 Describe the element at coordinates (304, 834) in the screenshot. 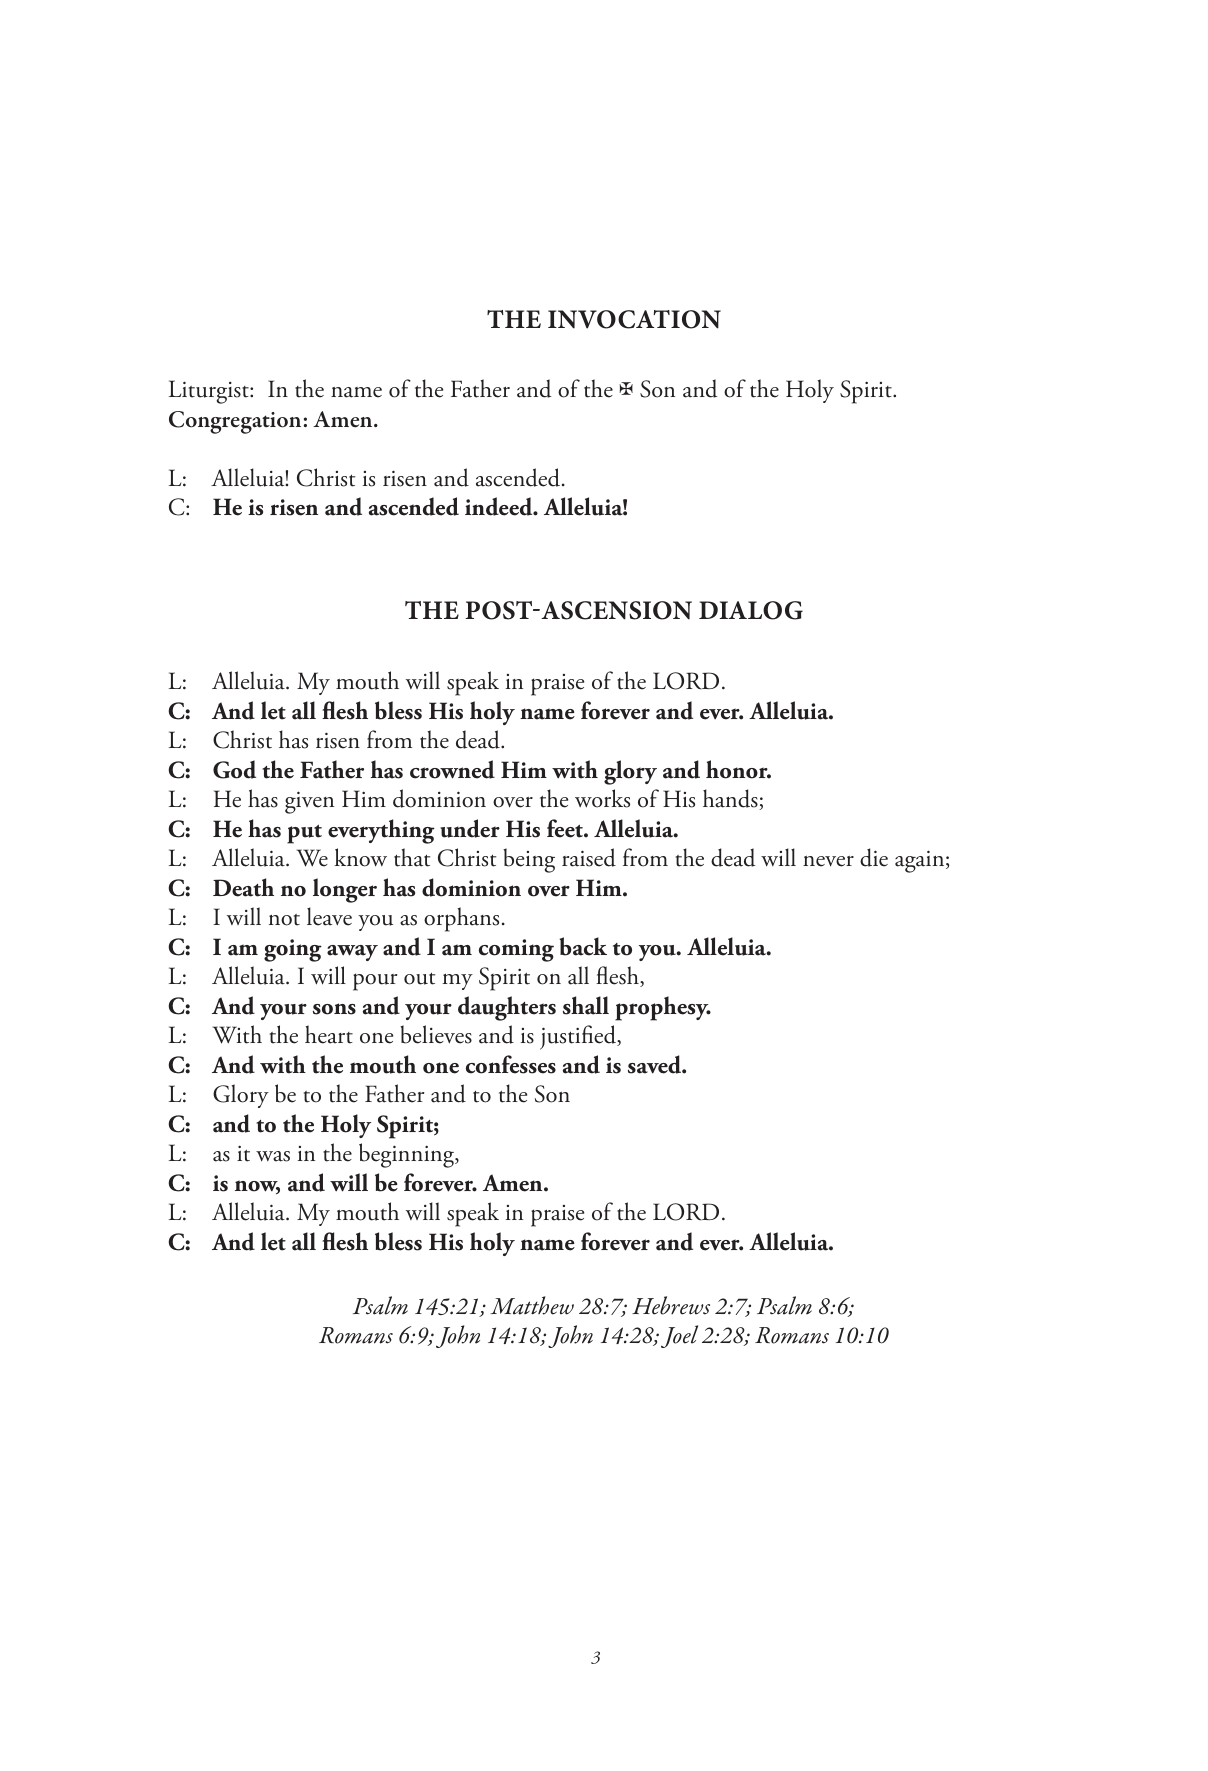

I see `put` at that location.
